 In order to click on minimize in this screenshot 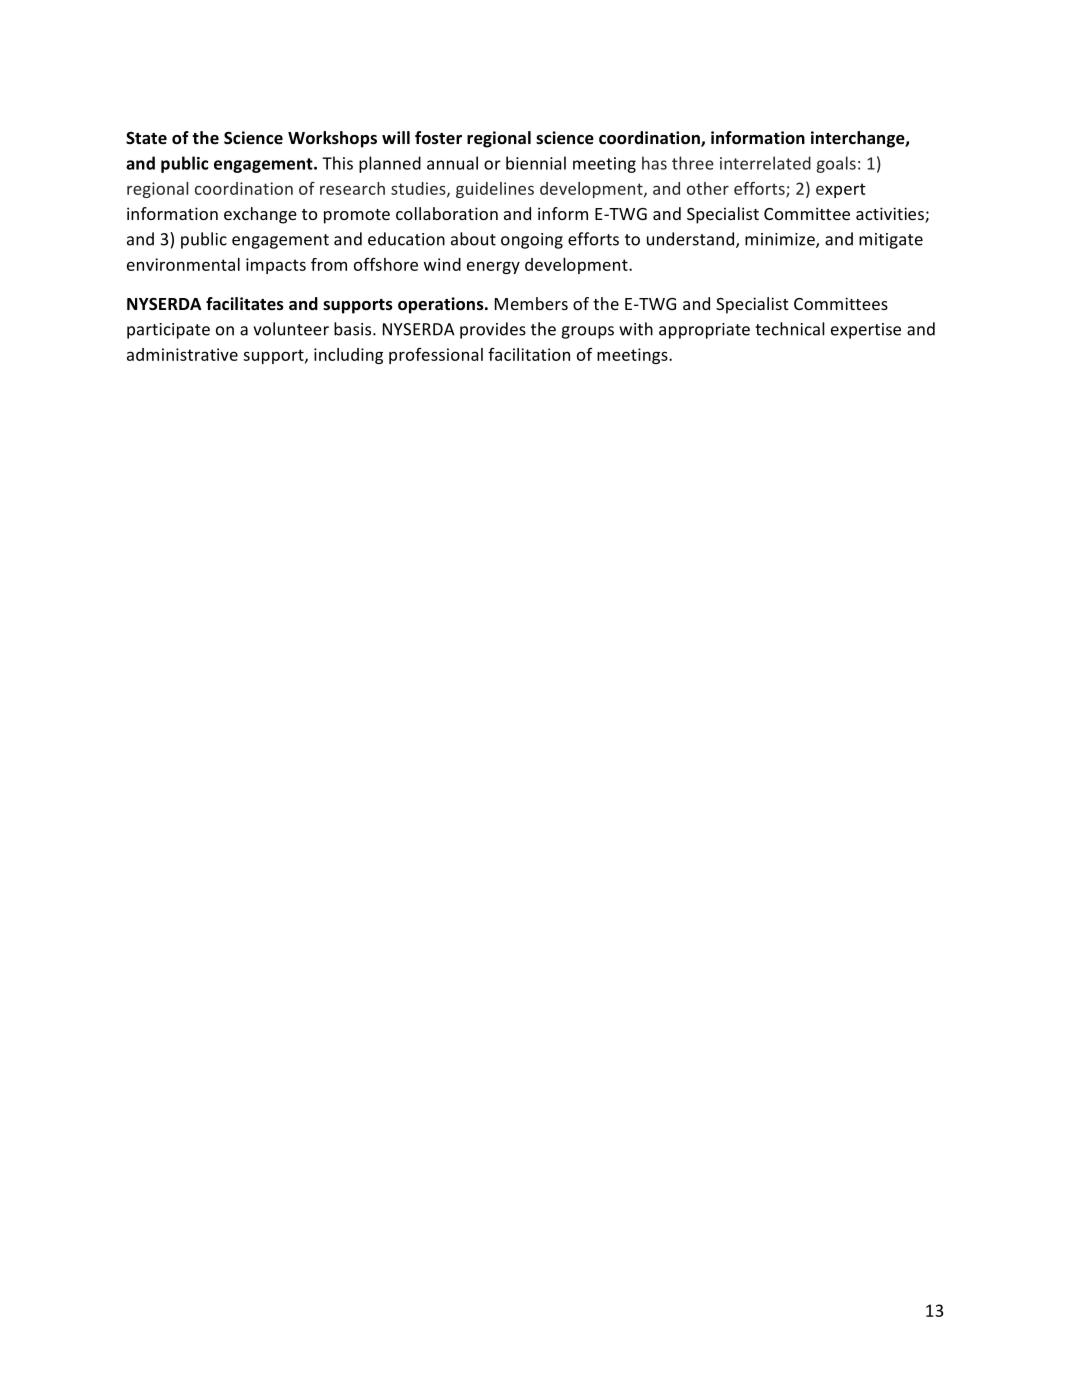, I will do `click(781, 240)`.
